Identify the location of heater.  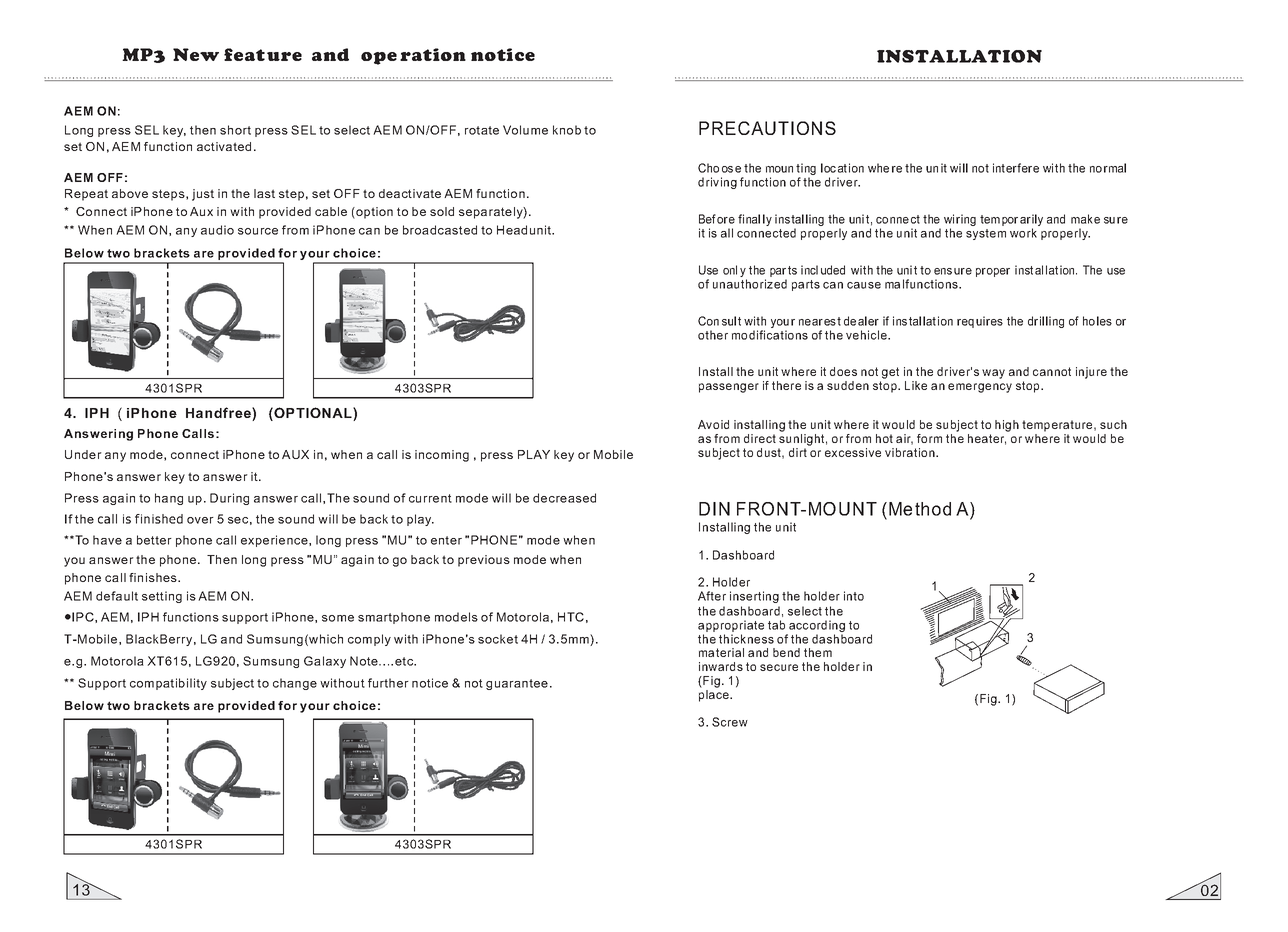
(987, 438).
